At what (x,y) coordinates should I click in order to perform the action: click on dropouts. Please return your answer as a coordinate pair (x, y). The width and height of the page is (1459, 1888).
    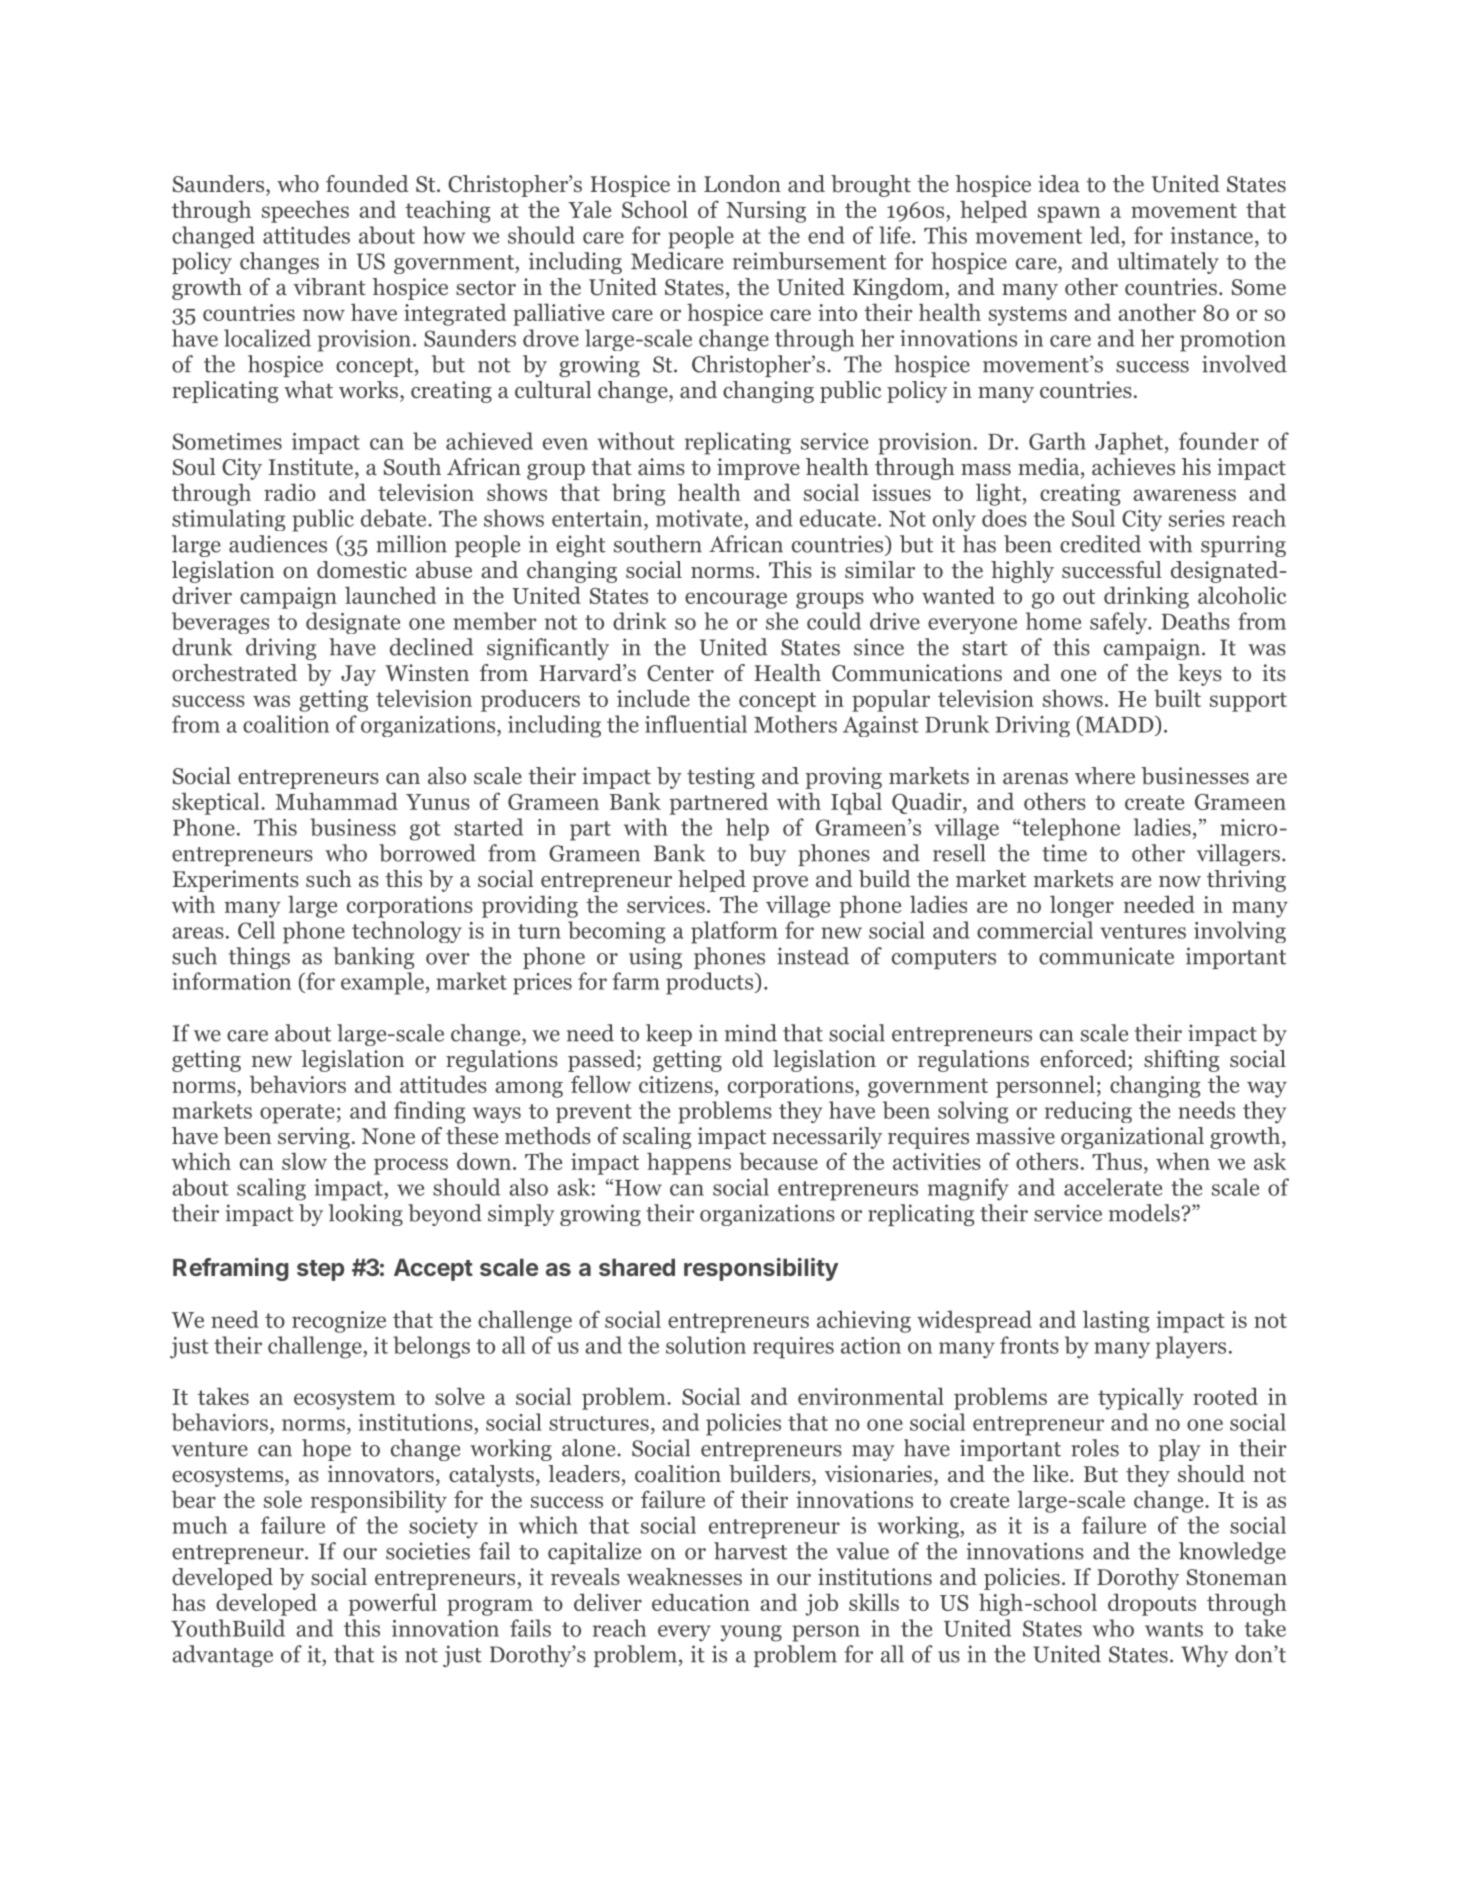
    Looking at the image, I should click on (1152, 1604).
